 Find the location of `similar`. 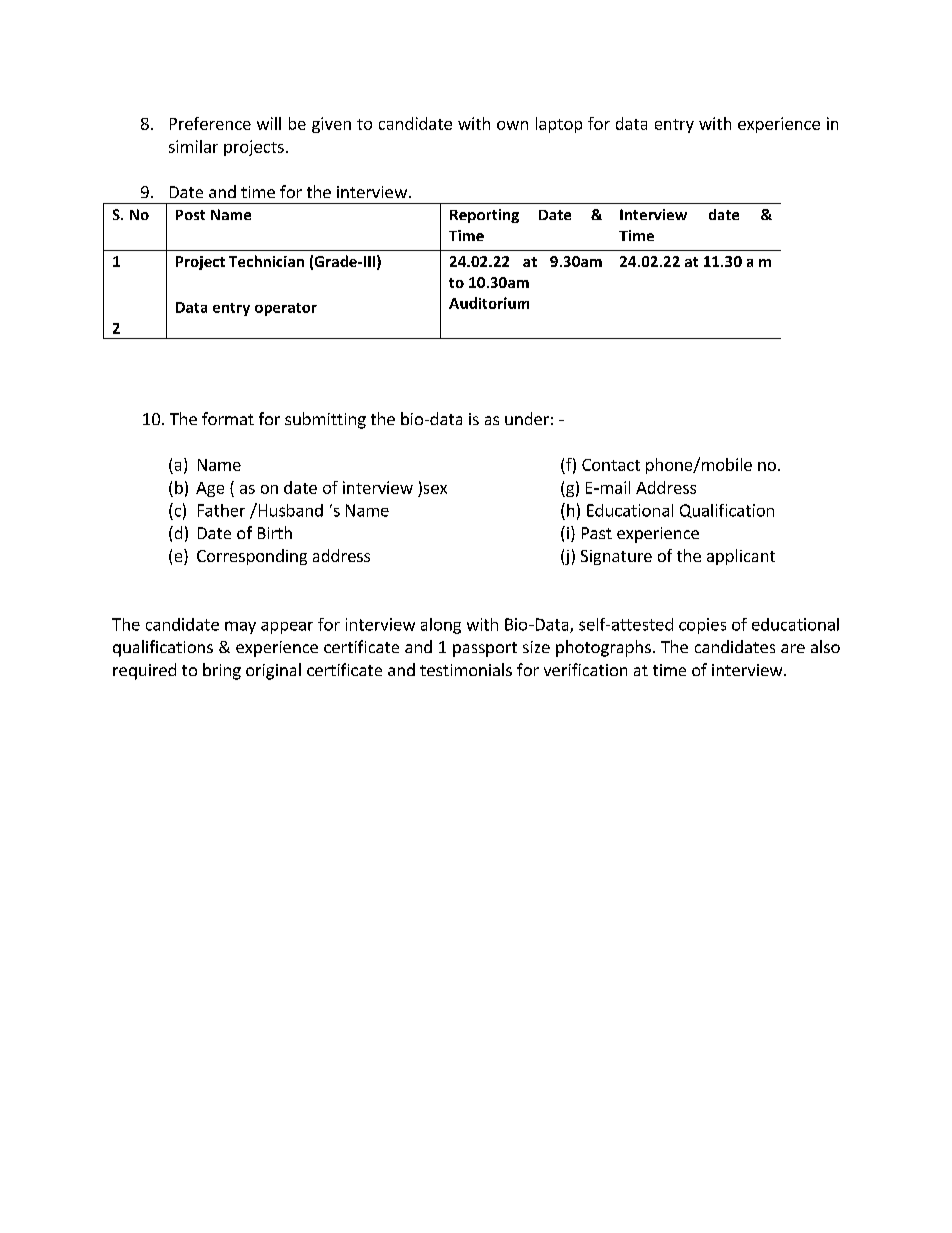

similar is located at coordinates (193, 146).
